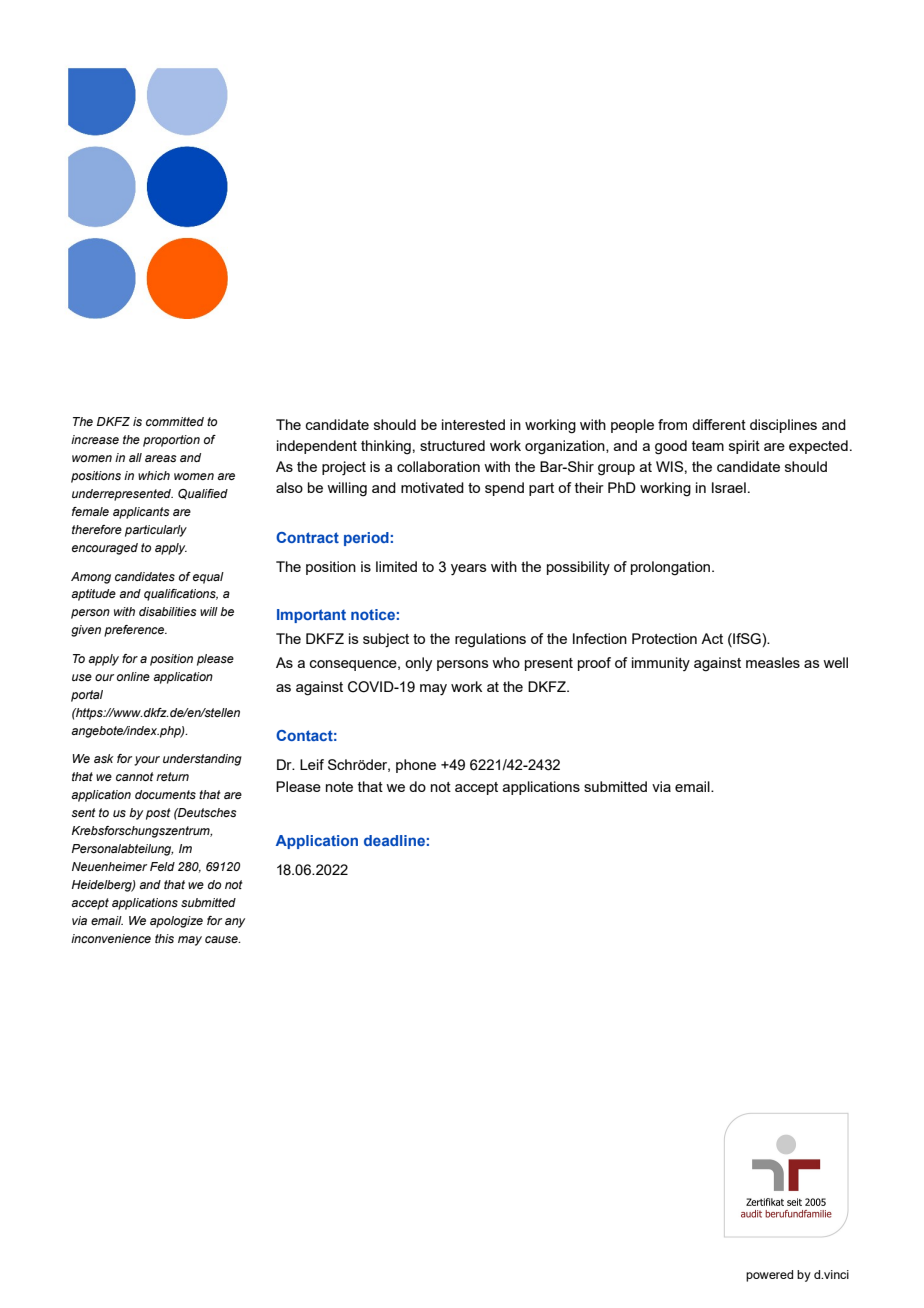 This screenshot has width=924, height=1308. What do you see at coordinates (171, 441) in the screenshot?
I see `proportion` at bounding box center [171, 441].
